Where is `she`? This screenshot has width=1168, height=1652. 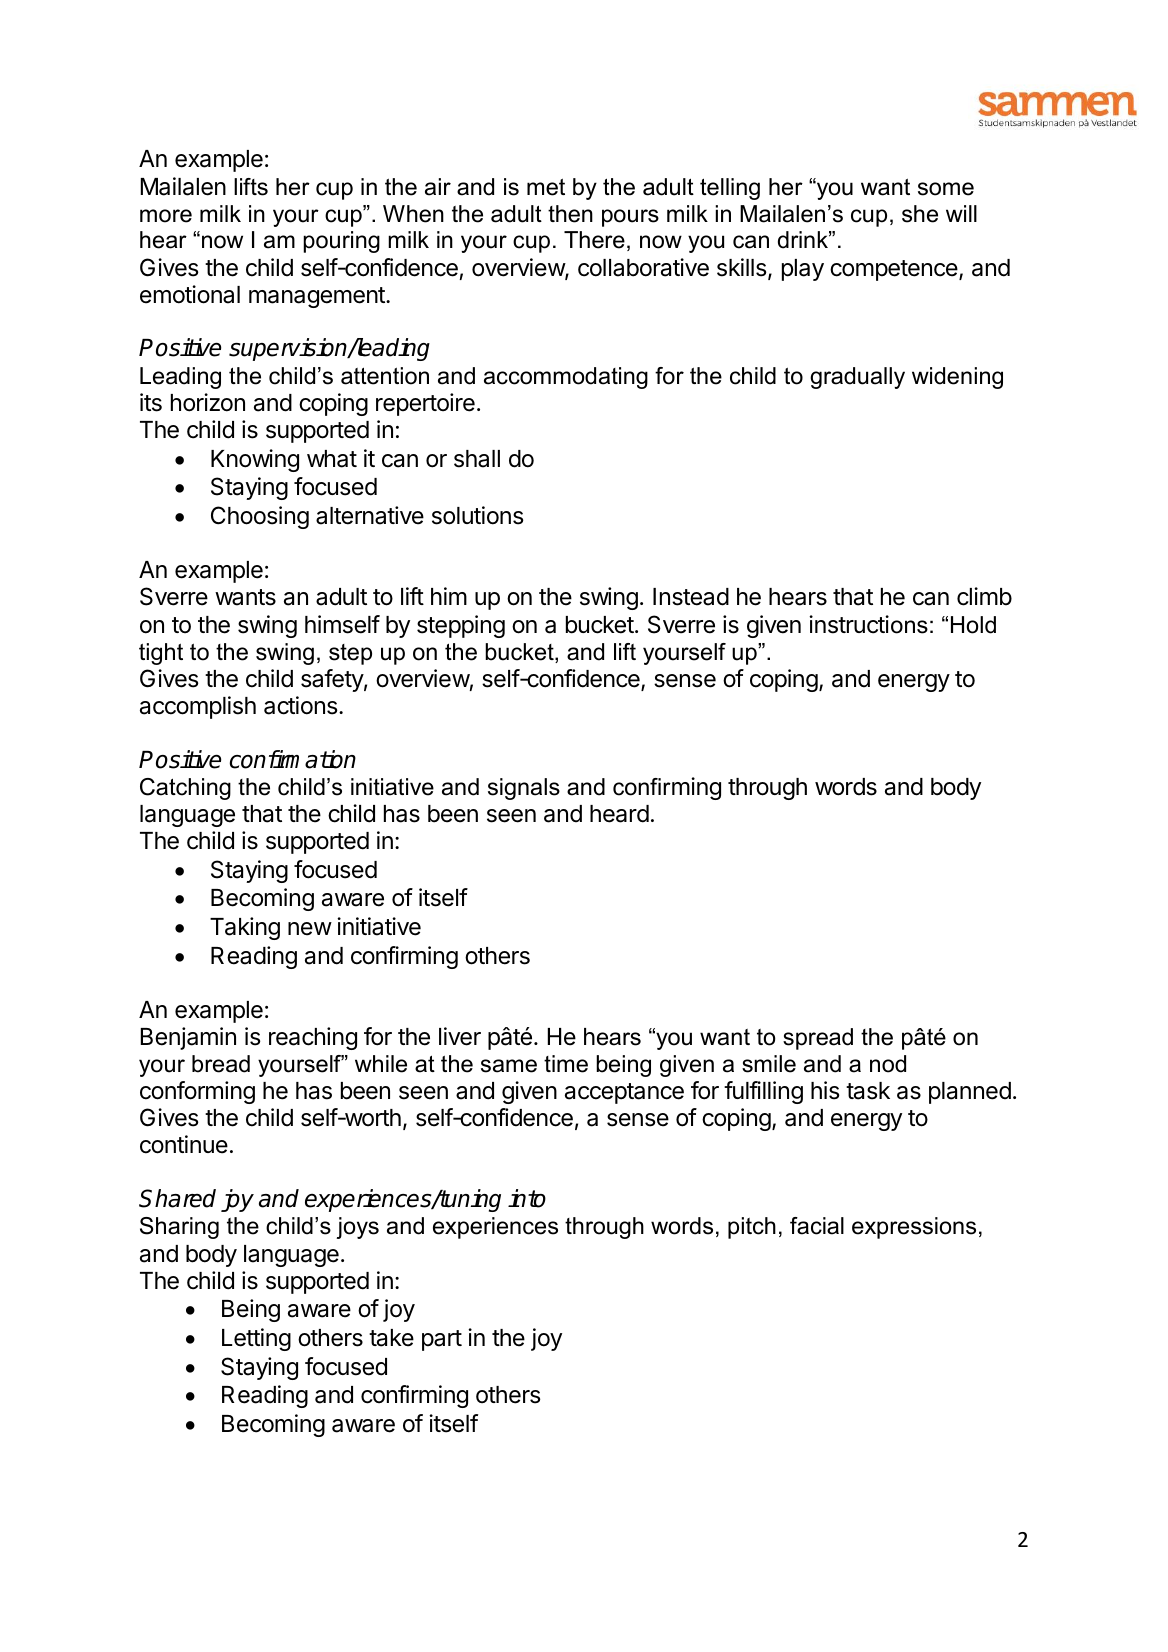 she is located at coordinates (920, 214).
